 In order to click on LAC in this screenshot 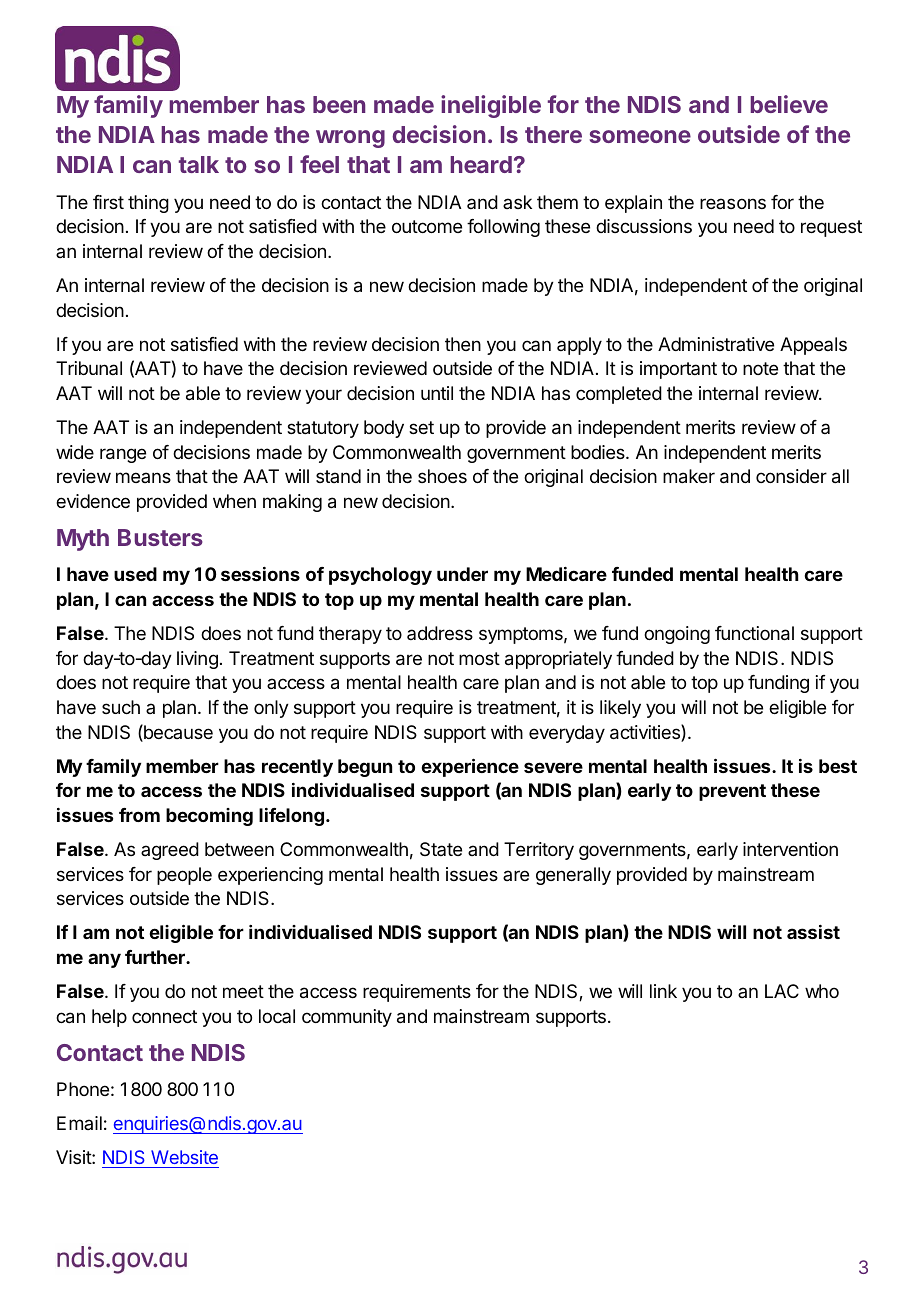, I will do `click(782, 991)`.
